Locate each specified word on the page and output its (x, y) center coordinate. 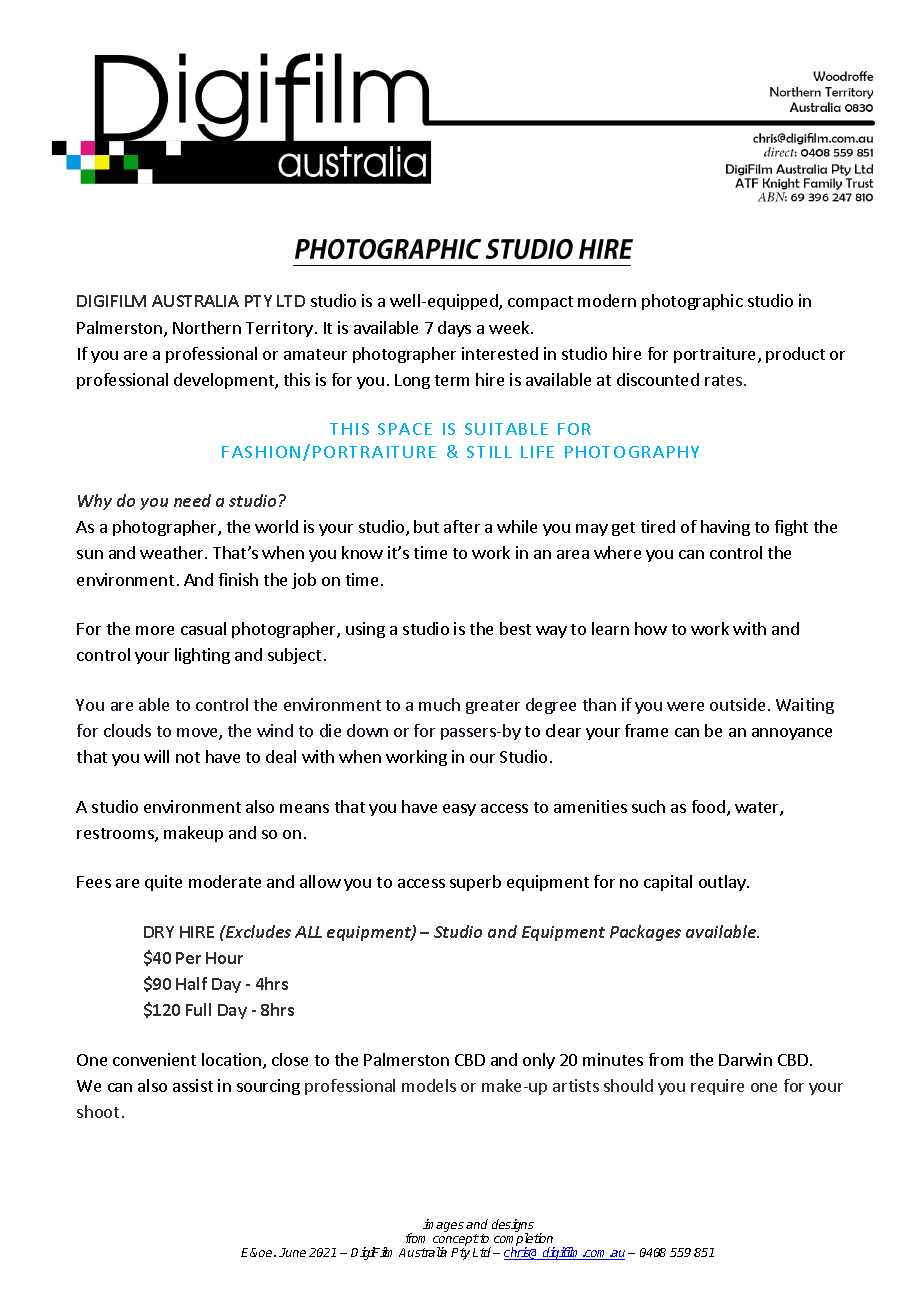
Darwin (745, 1059)
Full (198, 1009)
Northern (207, 327)
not (188, 757)
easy (459, 810)
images (443, 1225)
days (454, 329)
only (539, 1061)
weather (173, 552)
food (708, 806)
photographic (692, 302)
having (725, 528)
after (462, 526)
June (292, 1252)
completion (524, 1241)
